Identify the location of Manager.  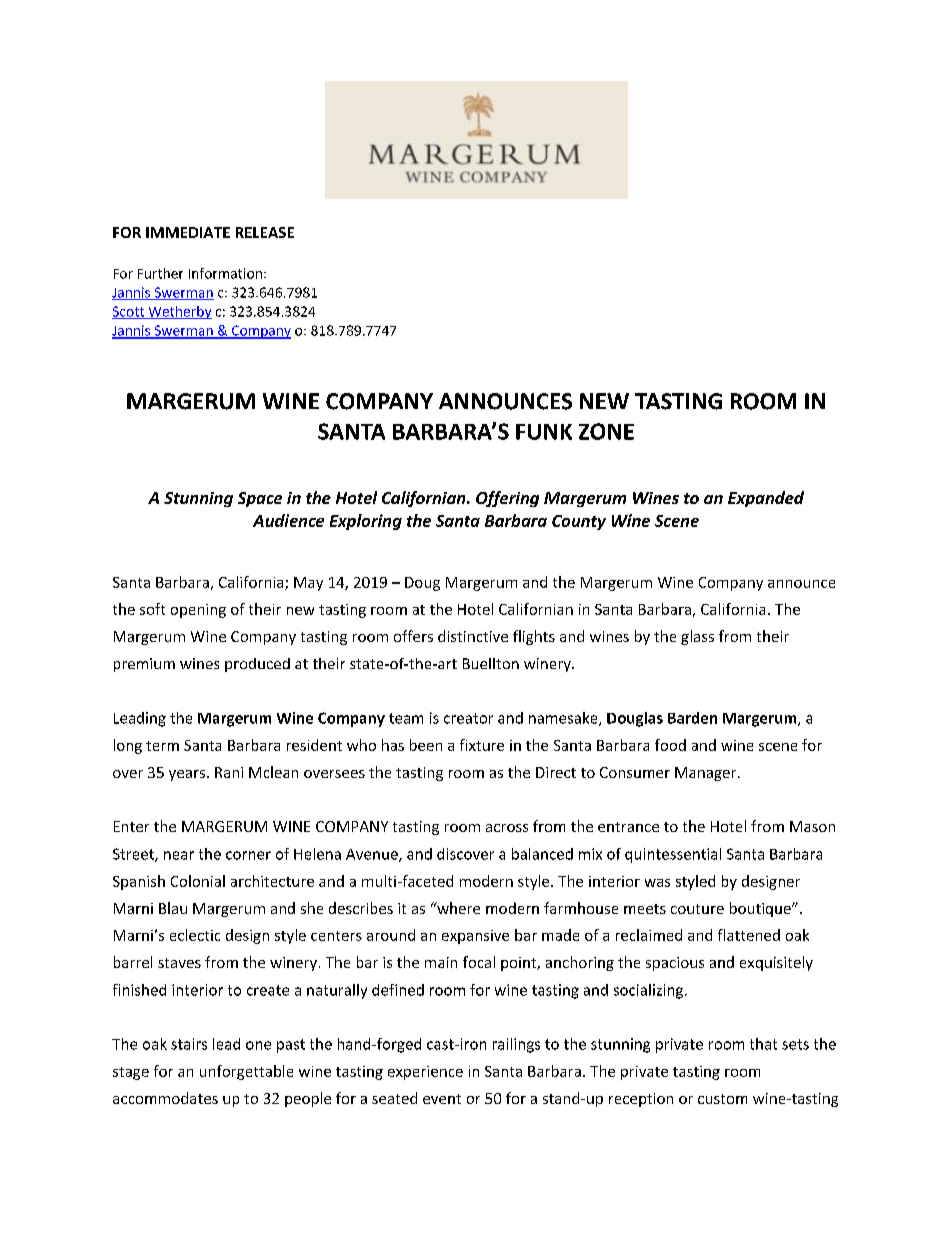
(707, 774).
